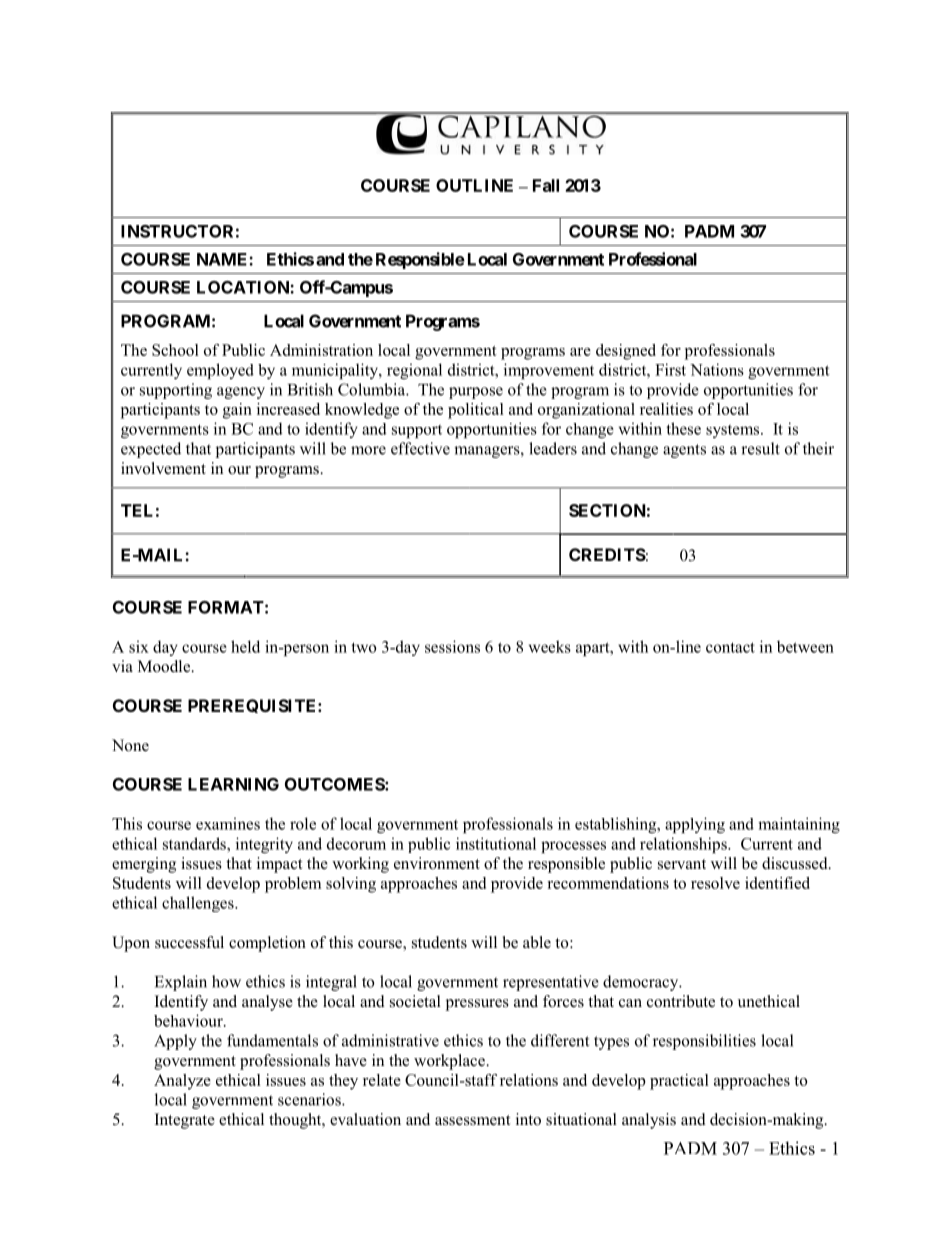 This screenshot has height=1233, width=952. Describe the element at coordinates (237, 411) in the screenshot. I see `gain` at that location.
